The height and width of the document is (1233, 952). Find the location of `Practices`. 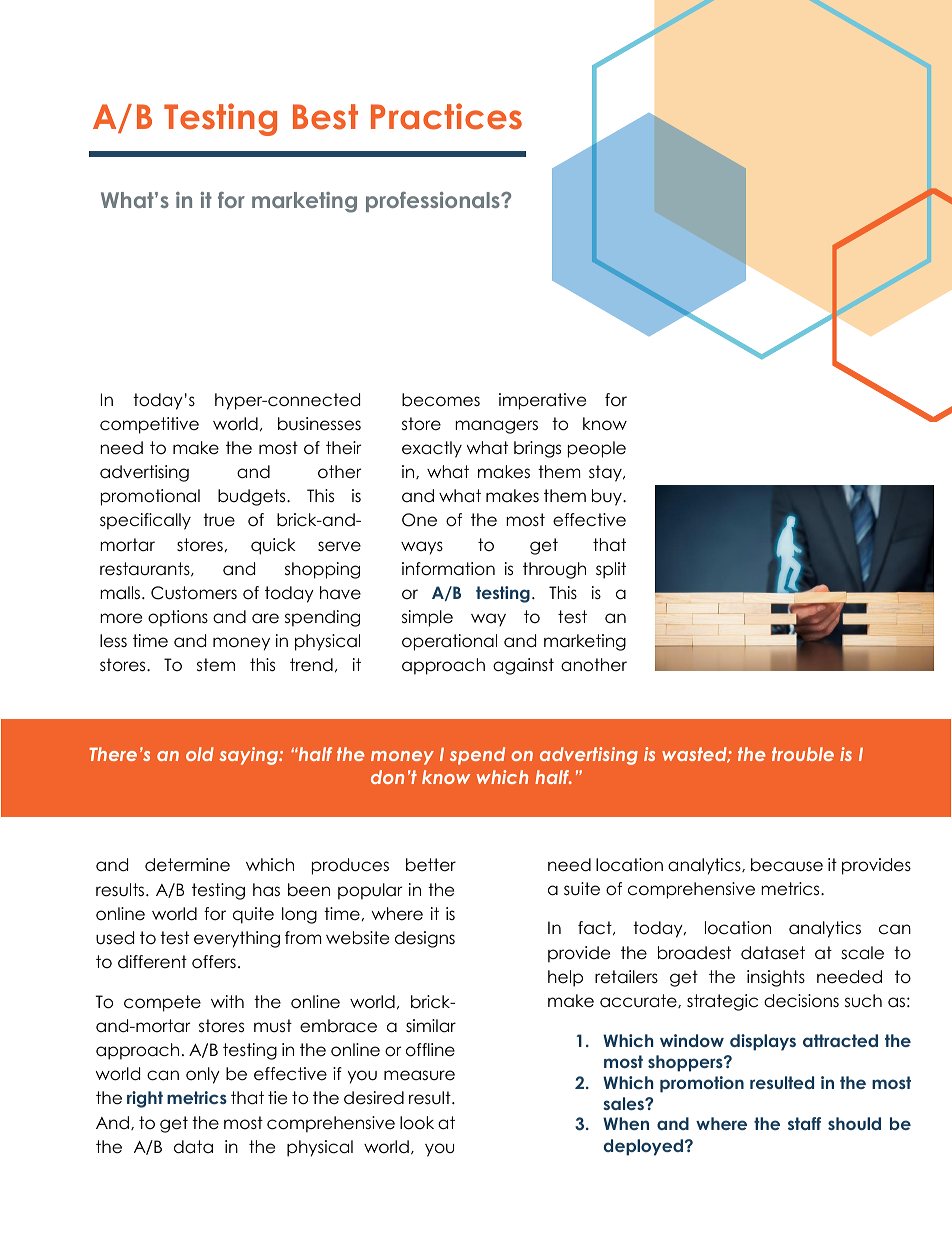

Practices is located at coordinates (446, 116).
